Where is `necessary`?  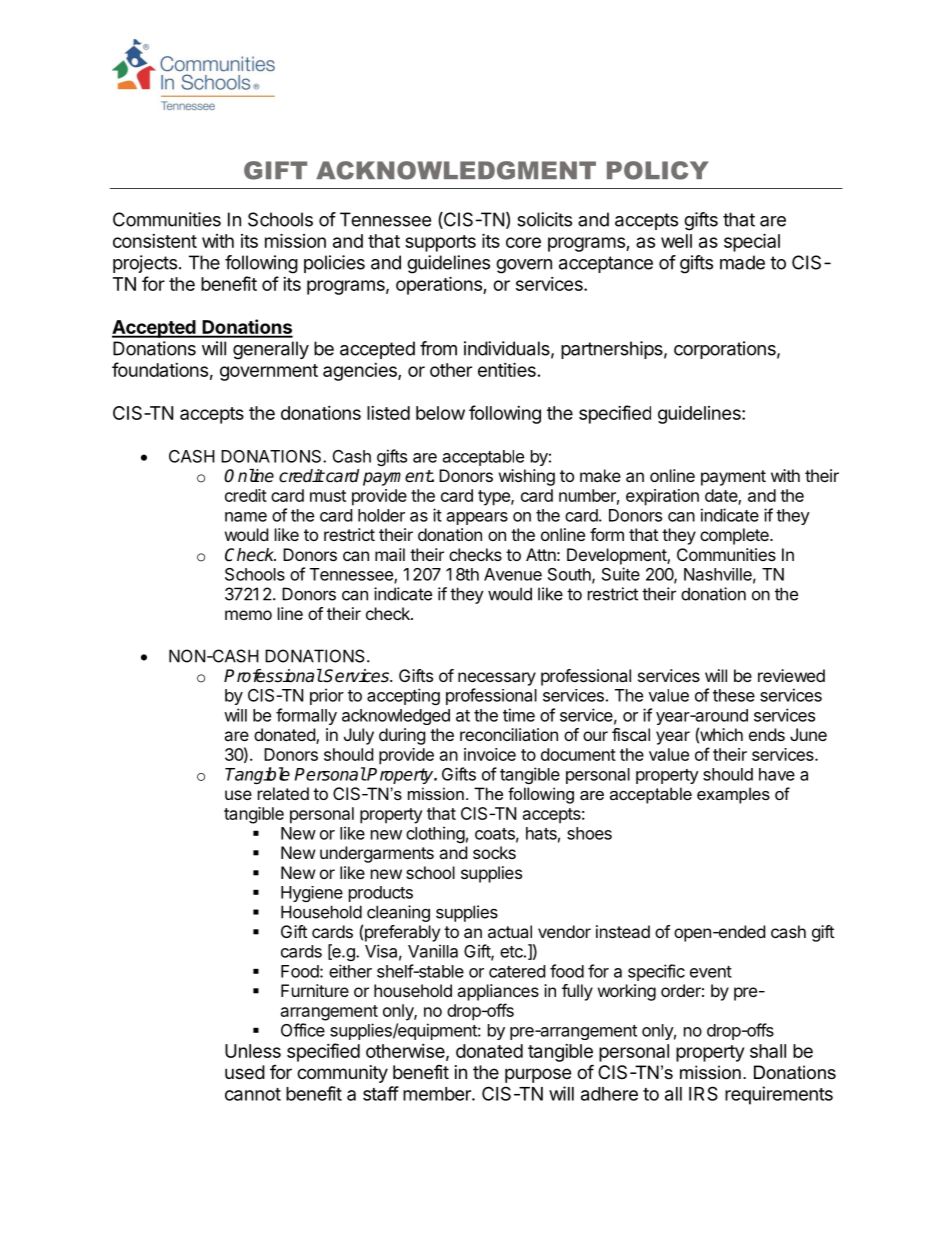 necessary is located at coordinates (497, 679).
